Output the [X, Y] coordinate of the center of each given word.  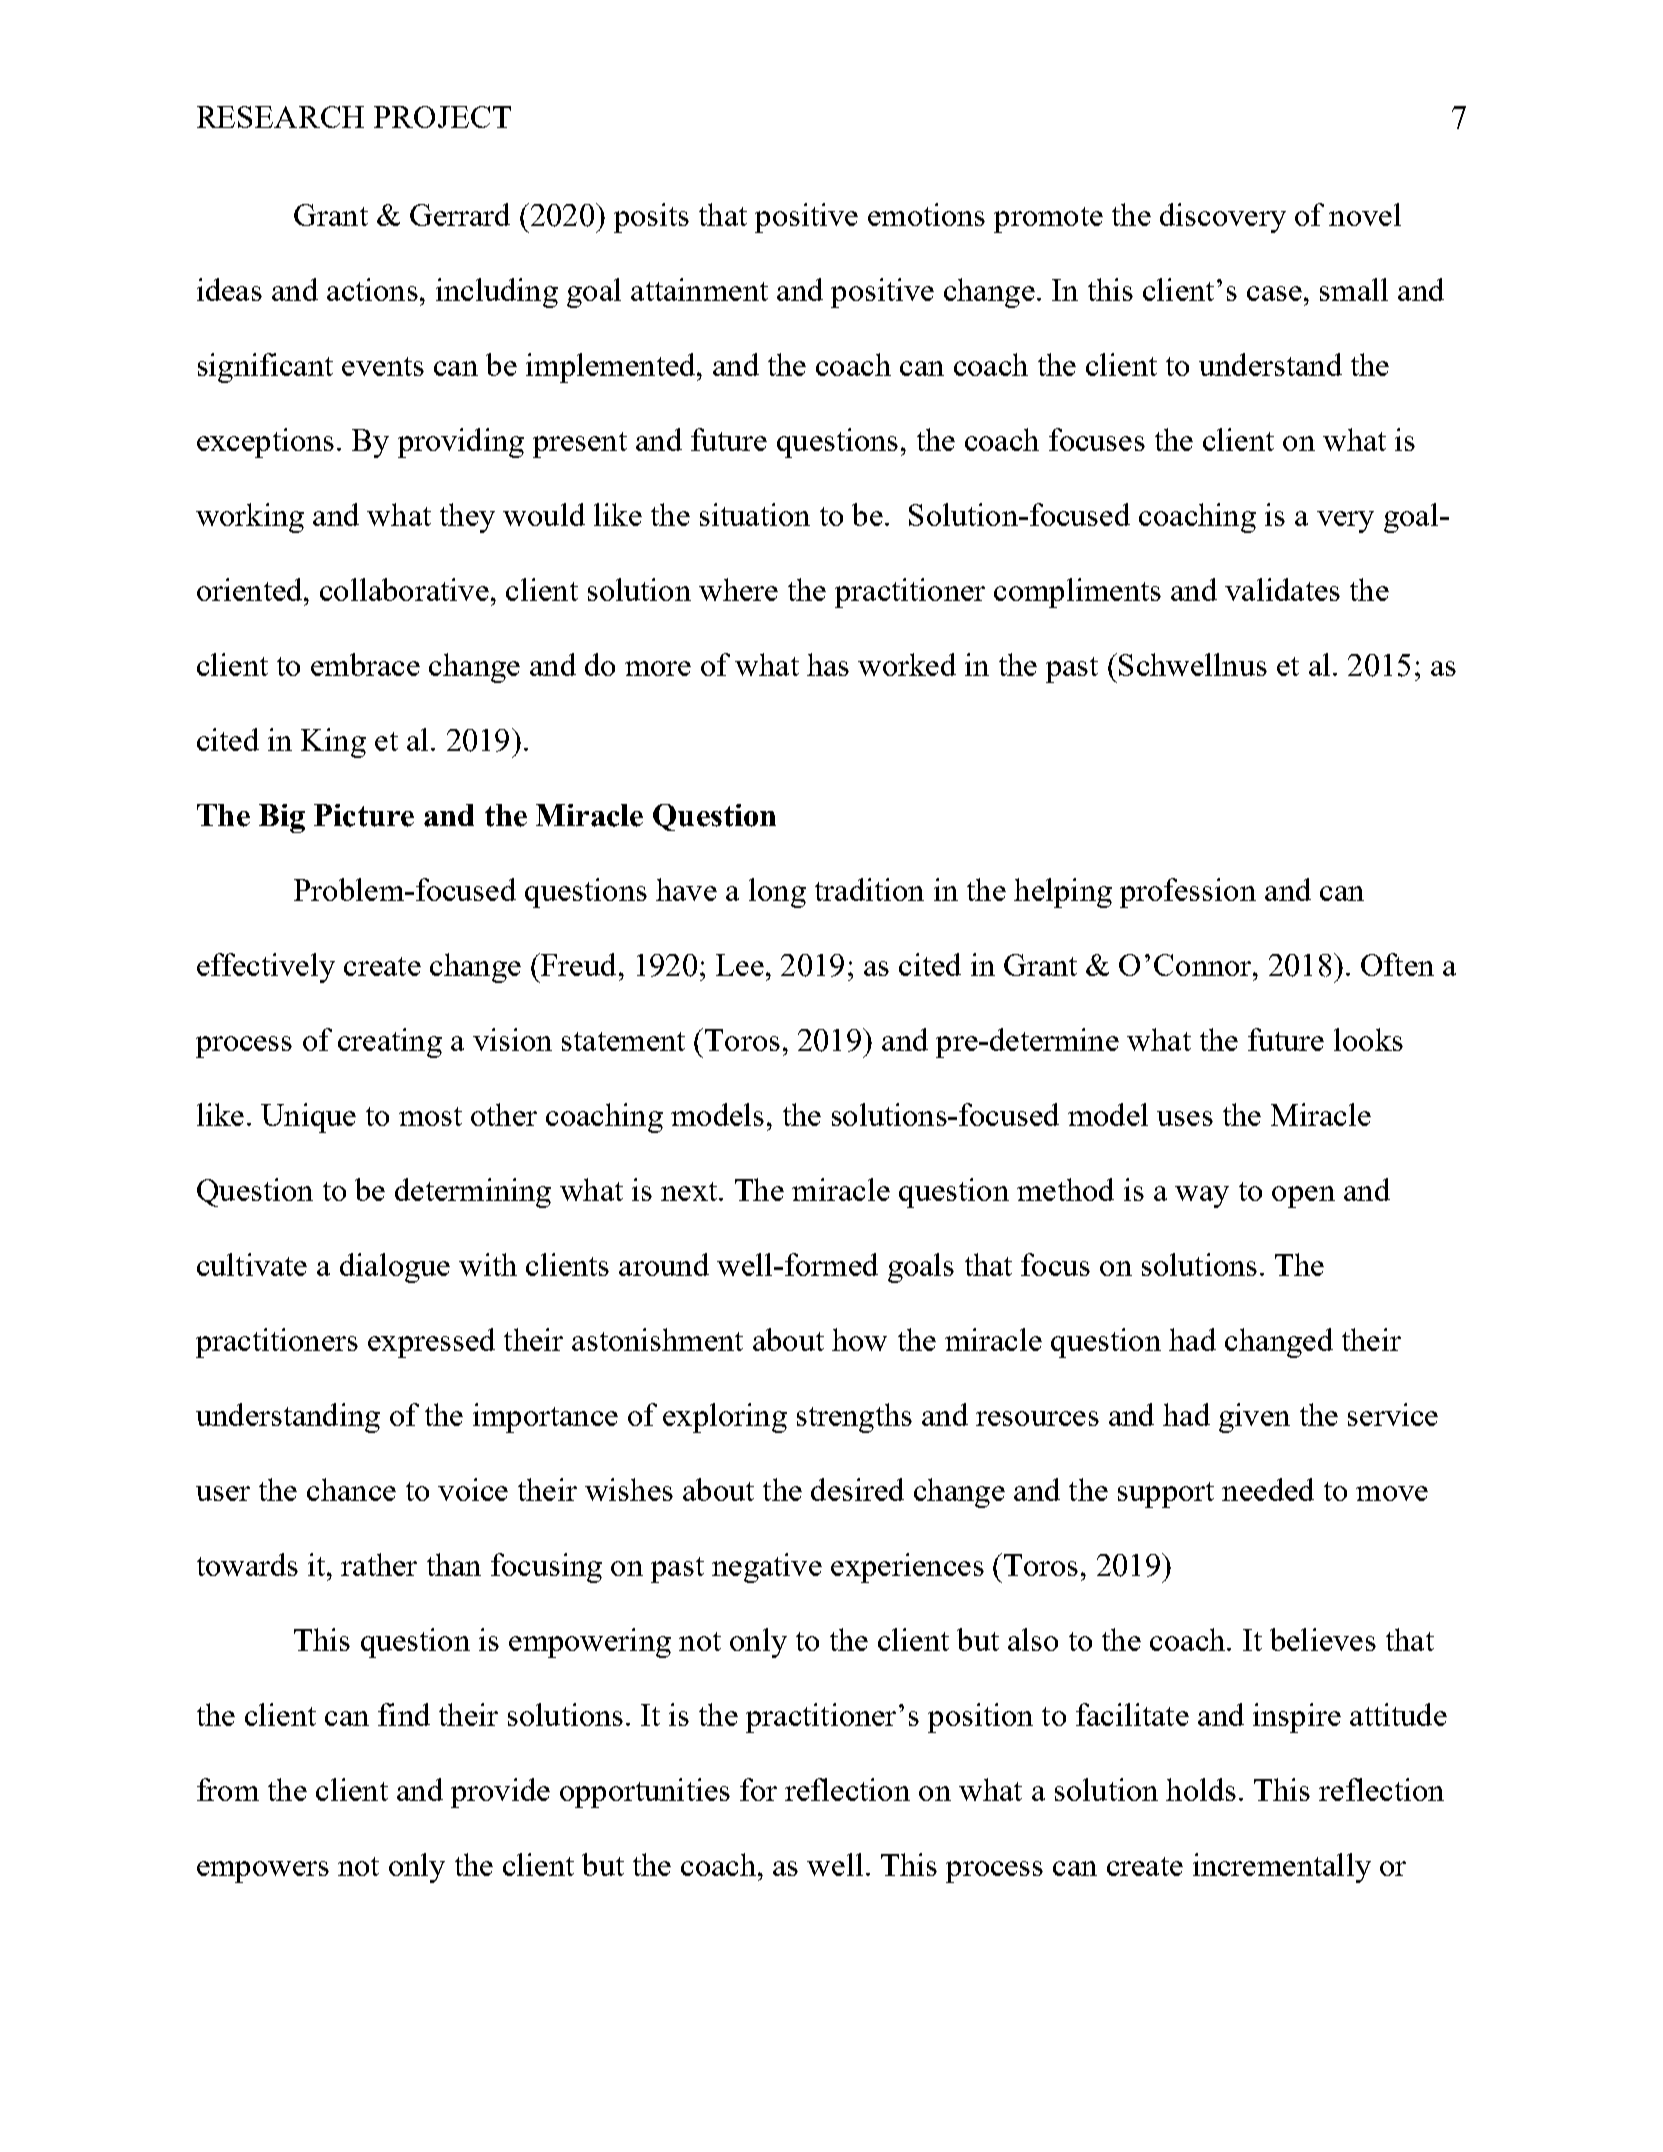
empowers [263, 1872]
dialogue [395, 1268]
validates [1282, 589]
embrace [365, 664]
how [859, 1339]
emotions [926, 214]
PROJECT [442, 117]
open [1303, 1197]
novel [1365, 214]
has [828, 664]
